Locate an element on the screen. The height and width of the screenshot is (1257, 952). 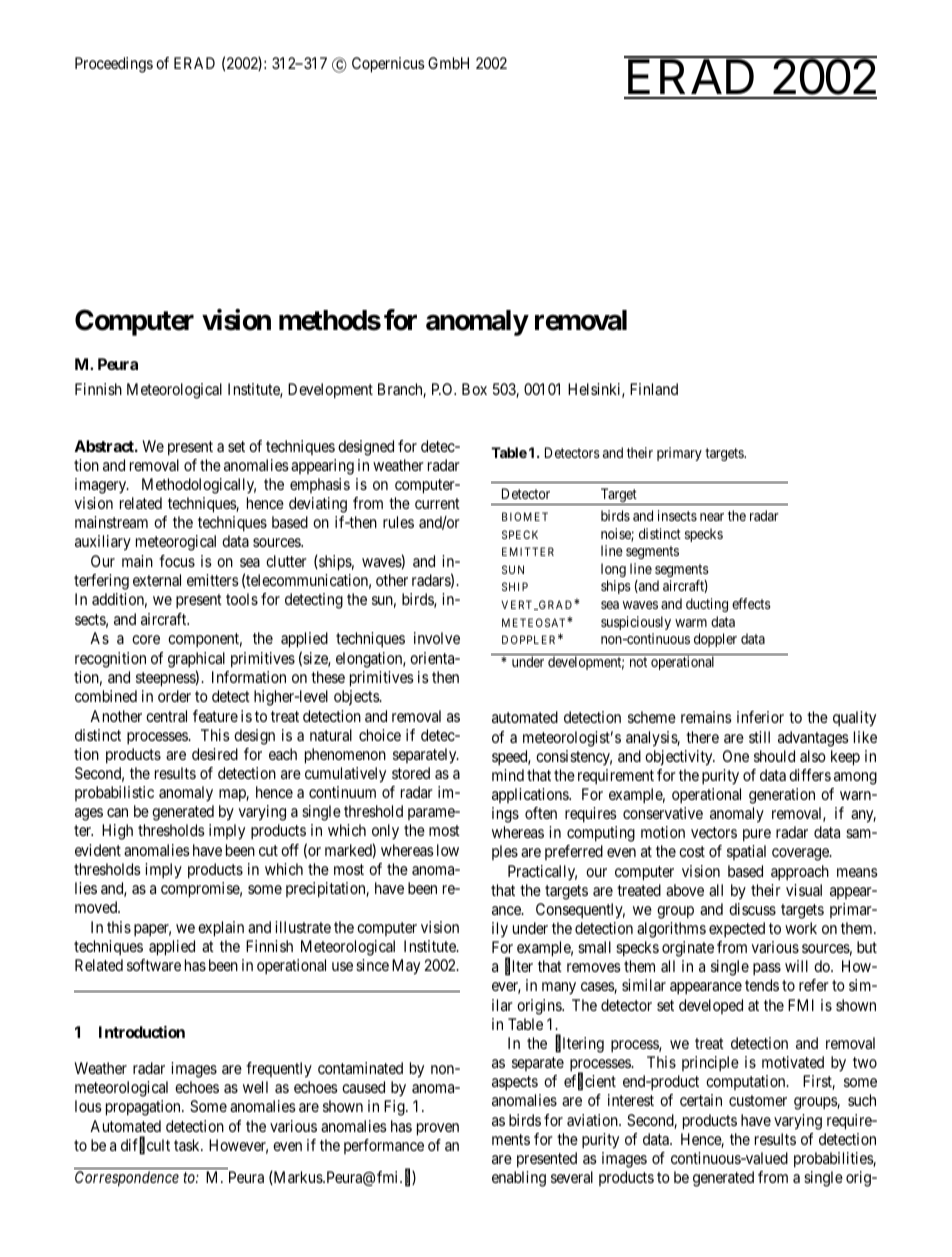
desired is located at coordinates (215, 754).
